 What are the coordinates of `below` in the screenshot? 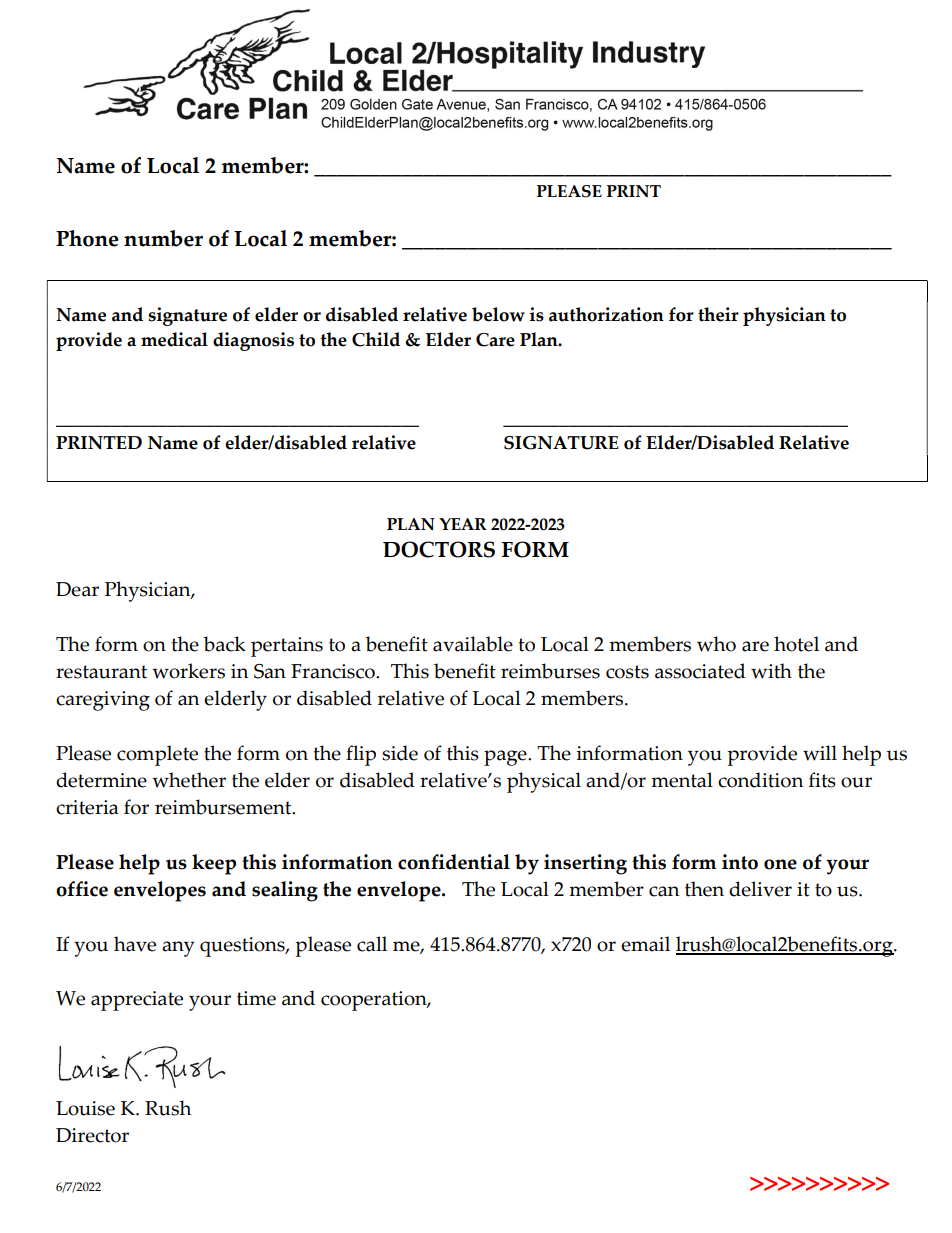 It's located at (498, 314).
